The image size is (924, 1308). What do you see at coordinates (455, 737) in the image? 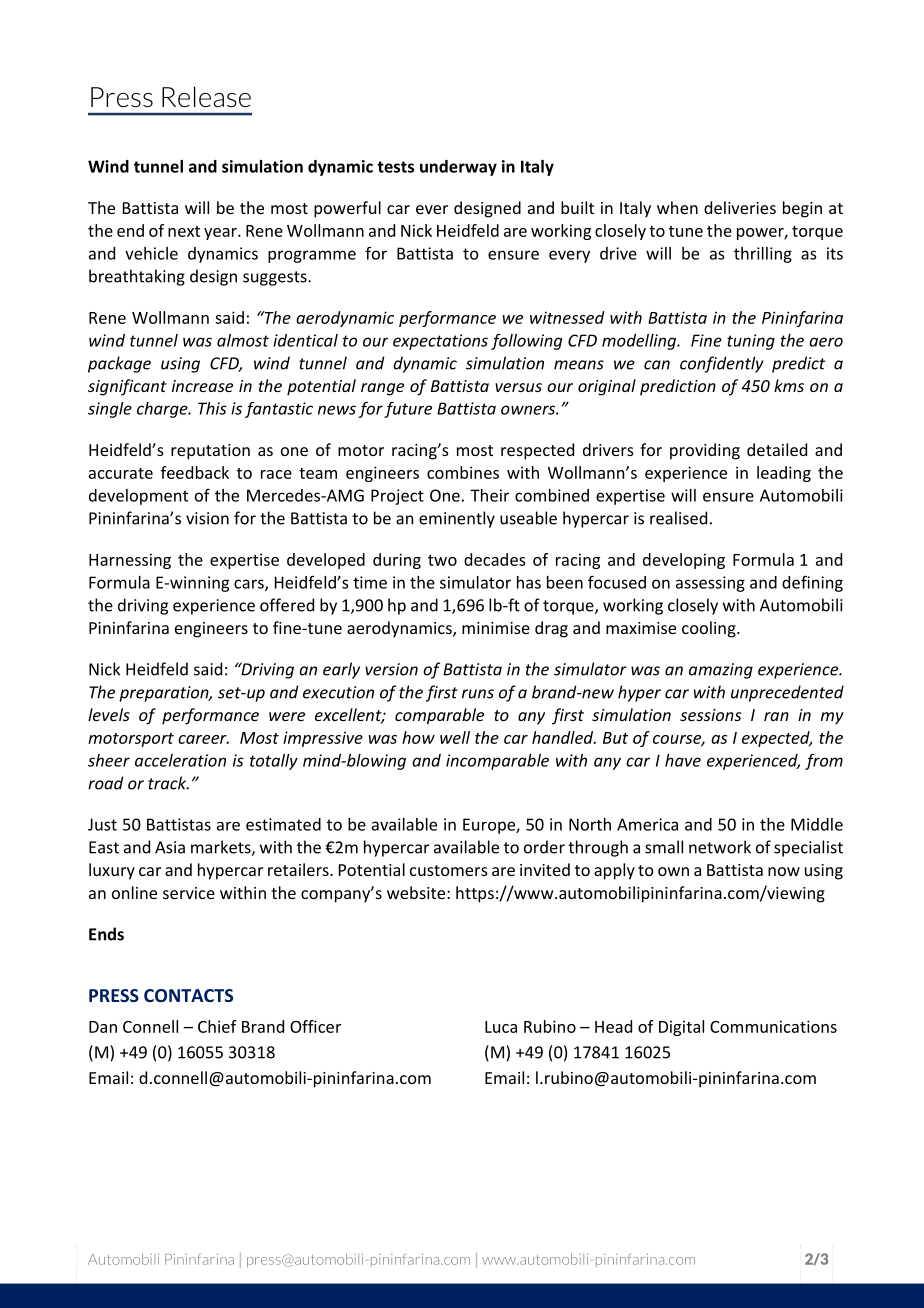
I see `well` at bounding box center [455, 737].
